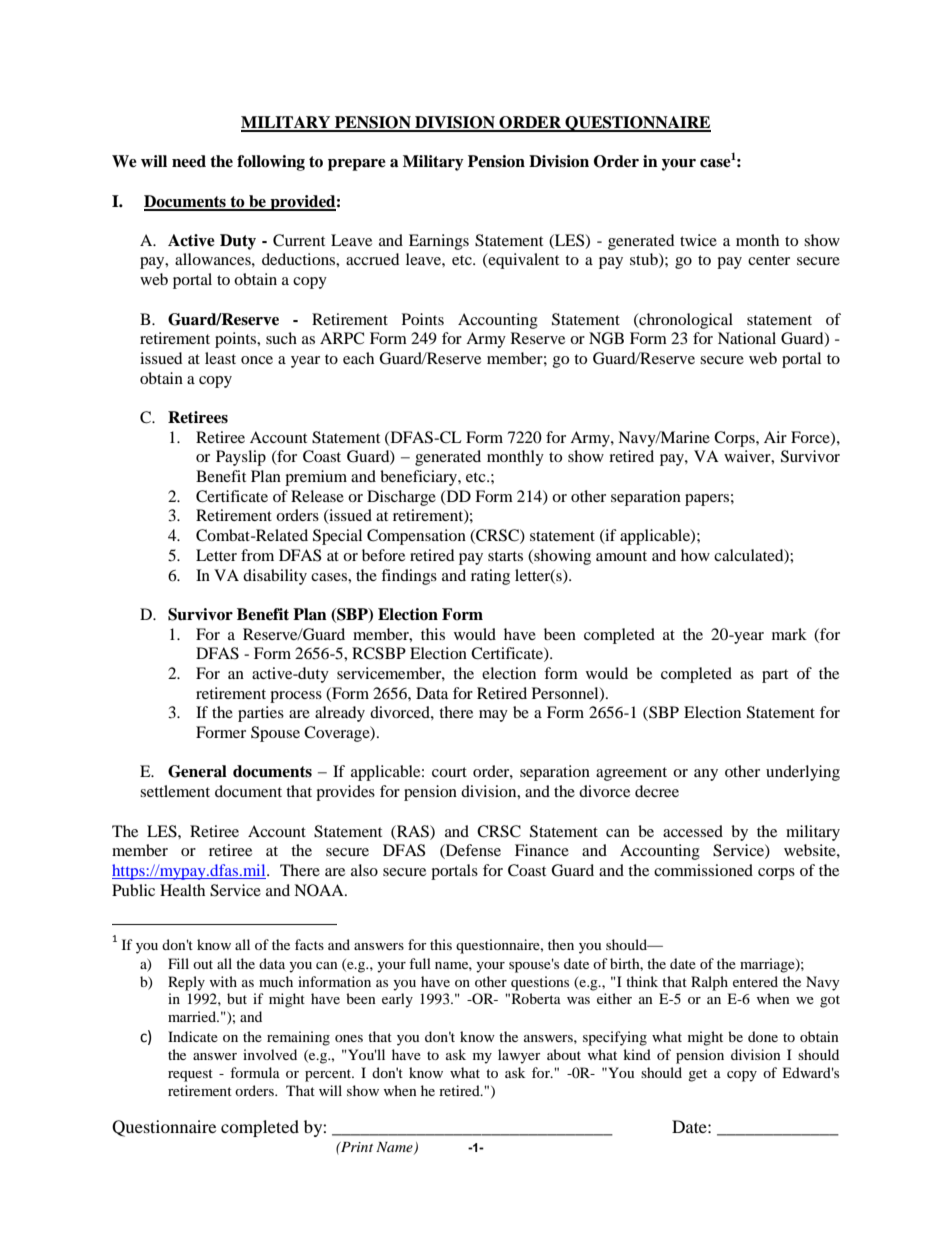  Describe the element at coordinates (220, 358) in the screenshot. I see `least` at that location.
